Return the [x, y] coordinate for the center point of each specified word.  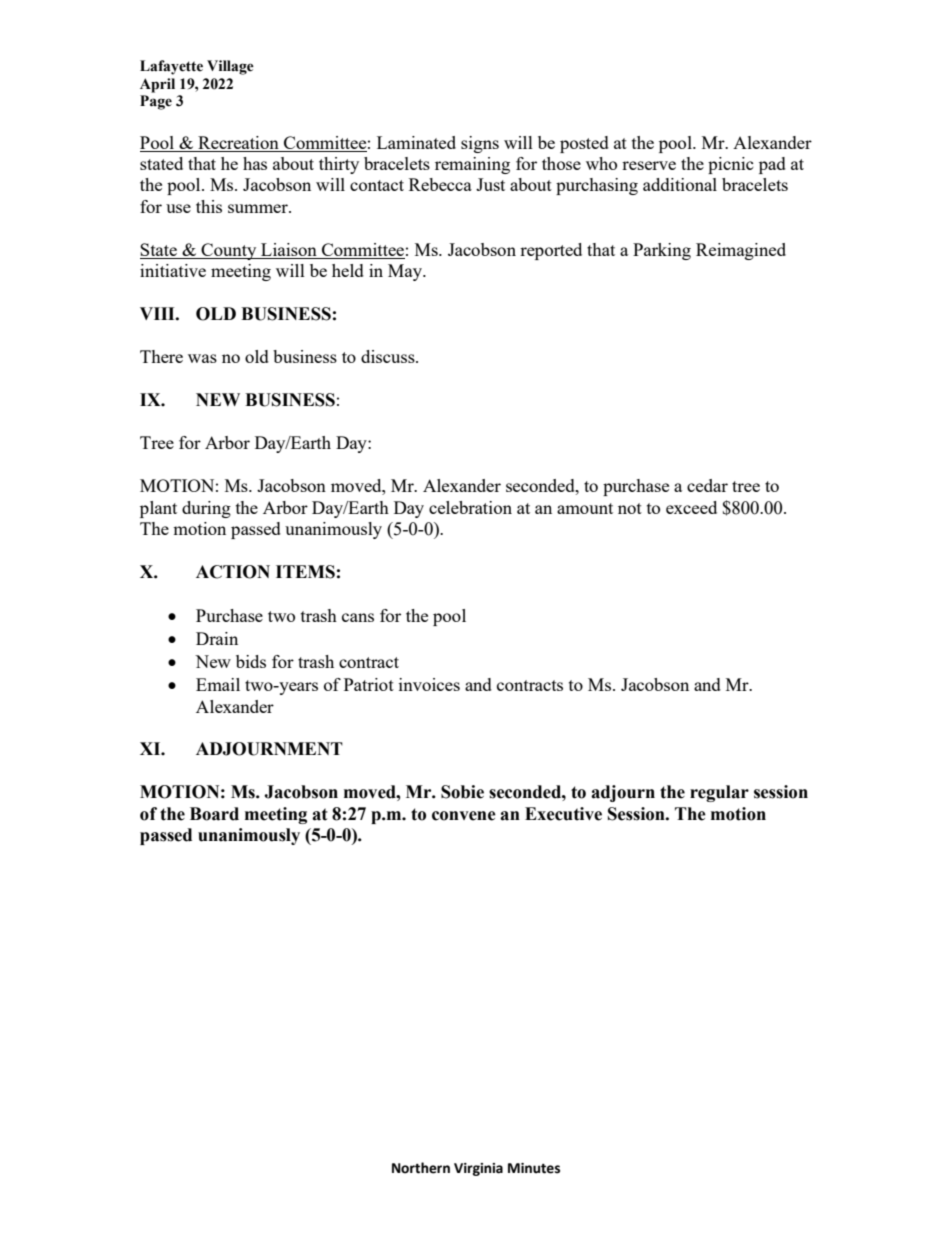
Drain [217, 638]
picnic [731, 165]
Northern [421, 1168]
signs [480, 144]
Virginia [478, 1169]
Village [230, 67]
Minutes [534, 1168]
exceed [691, 507]
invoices [429, 684]
